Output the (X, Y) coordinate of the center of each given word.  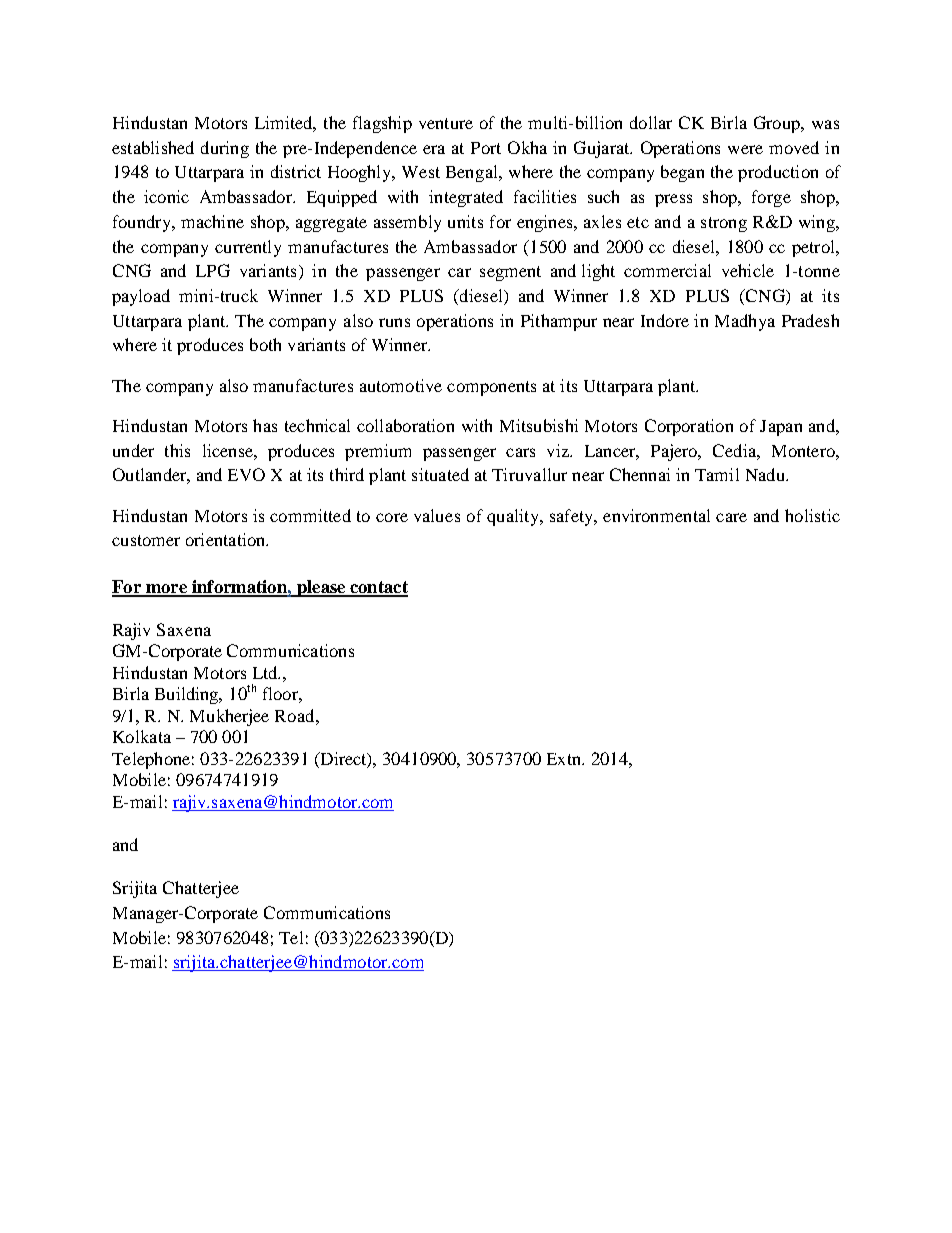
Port (486, 148)
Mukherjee (229, 717)
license (229, 450)
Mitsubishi (539, 425)
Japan (781, 428)
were (745, 149)
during (225, 149)
